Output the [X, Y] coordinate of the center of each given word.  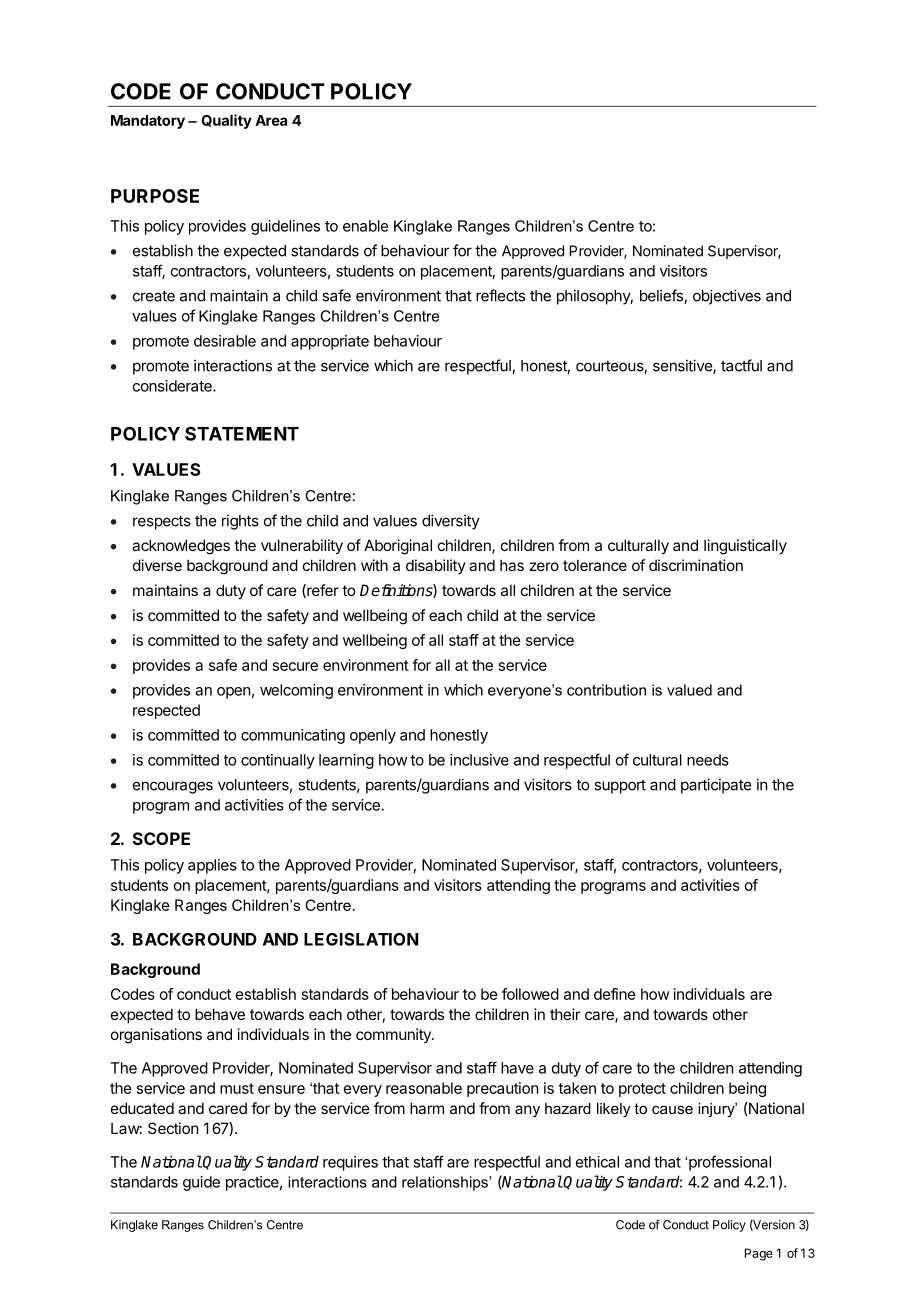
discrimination [696, 565]
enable [365, 226]
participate [716, 786]
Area [271, 120]
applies [212, 866]
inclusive [479, 760]
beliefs [662, 296]
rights [240, 522]
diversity [451, 522]
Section [173, 1128]
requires [350, 1163]
